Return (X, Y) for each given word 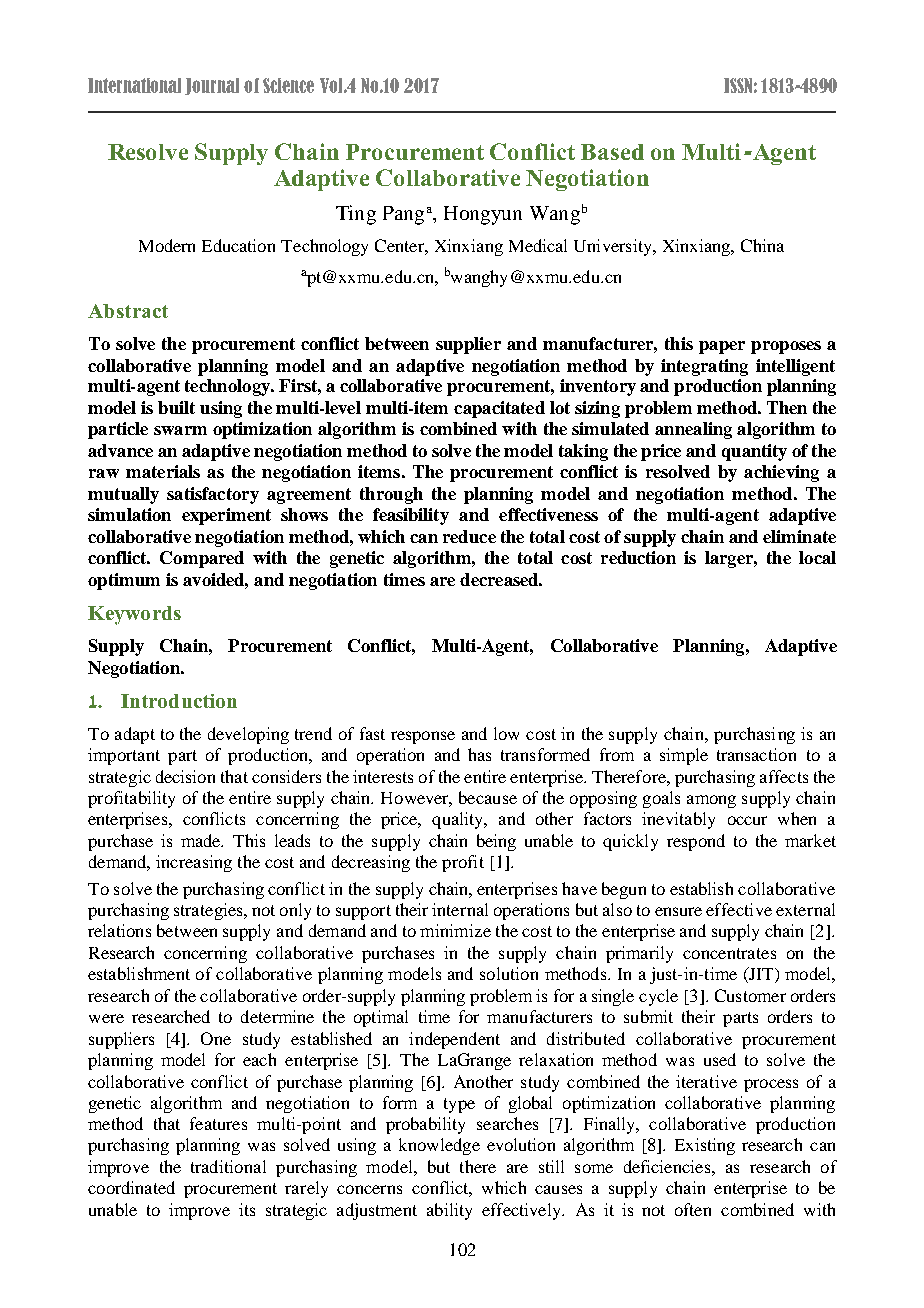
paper (722, 347)
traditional (228, 1166)
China (762, 245)
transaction (756, 754)
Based (612, 152)
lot (560, 407)
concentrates (729, 953)
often (693, 1209)
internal (460, 909)
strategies (209, 911)
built (176, 407)
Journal (212, 86)
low (506, 733)
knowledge (439, 1146)
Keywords (134, 615)
